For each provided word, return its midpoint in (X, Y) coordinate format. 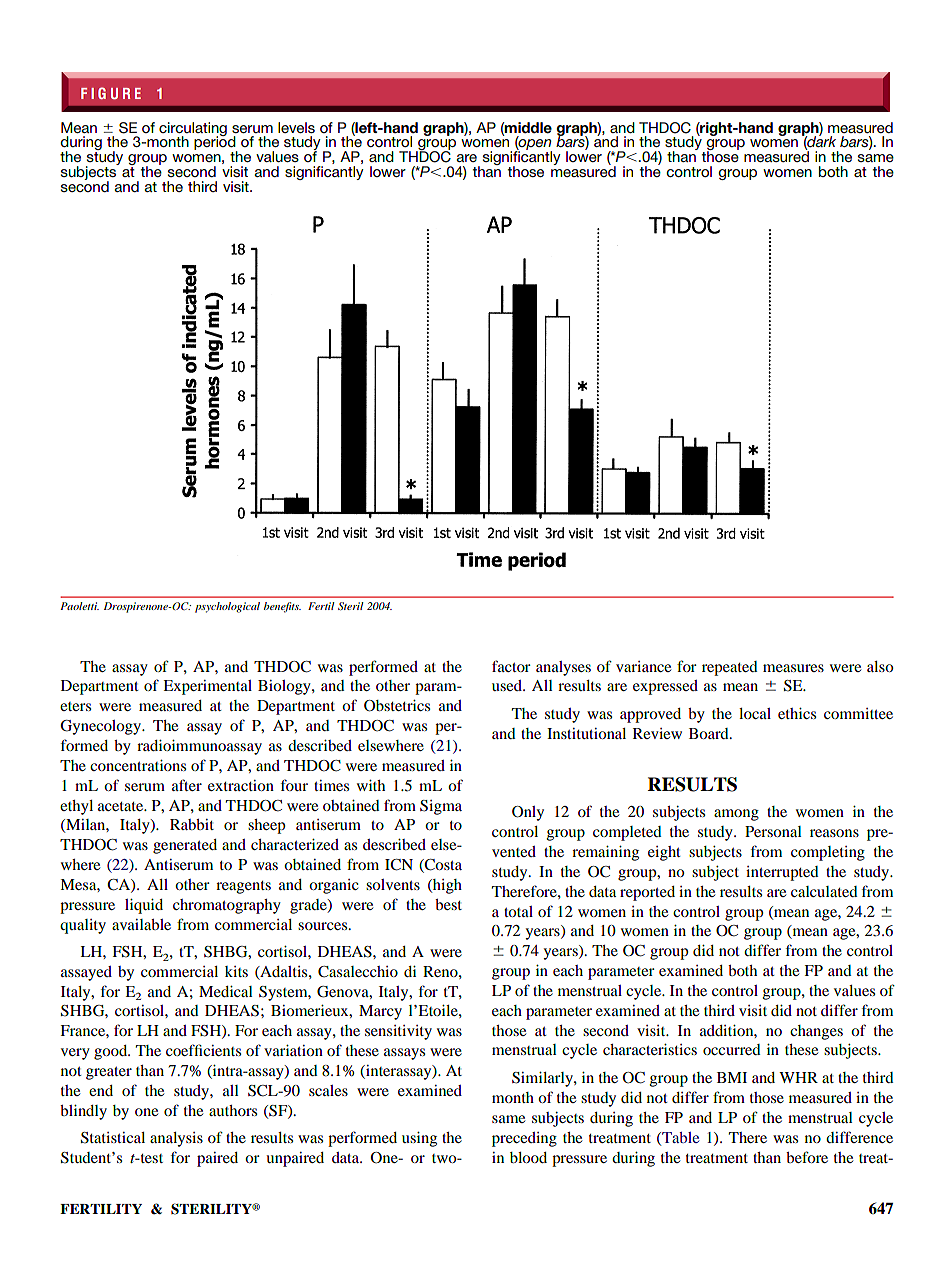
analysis (176, 1139)
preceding (524, 1139)
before (807, 1157)
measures (793, 668)
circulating (193, 130)
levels (296, 127)
